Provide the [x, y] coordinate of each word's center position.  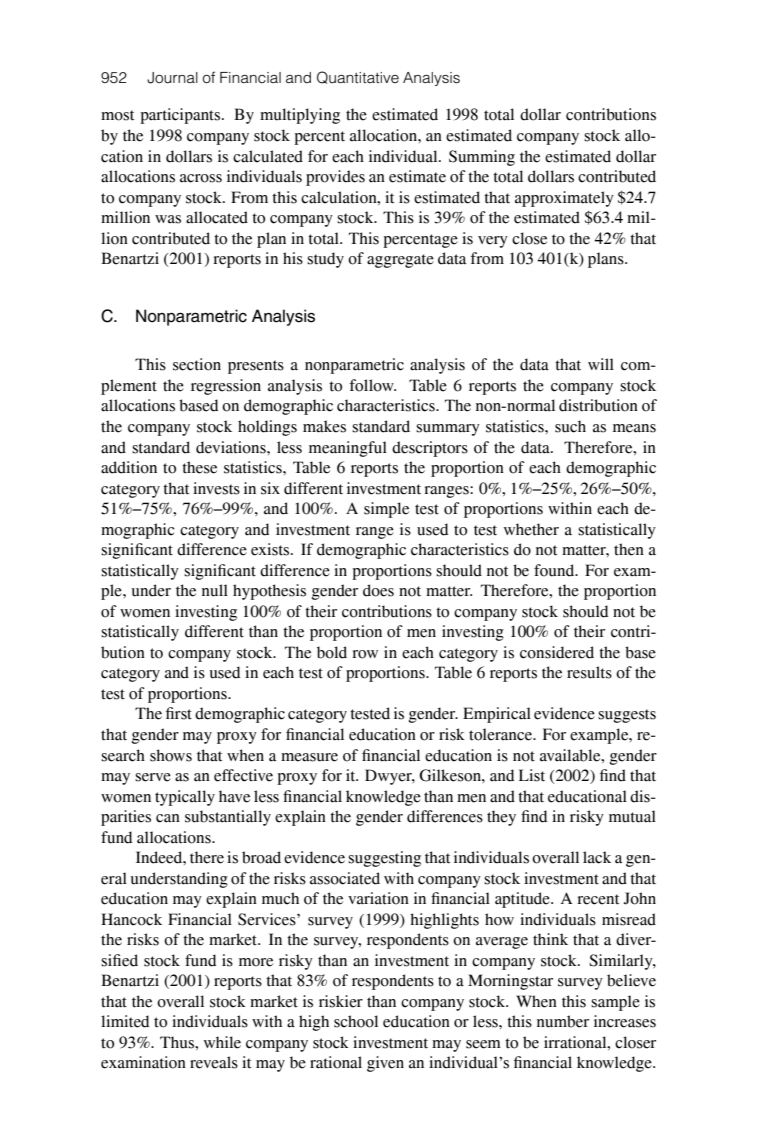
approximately [564, 199]
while [222, 1042]
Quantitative [358, 77]
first [179, 713]
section [197, 364]
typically [185, 798]
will [601, 364]
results [589, 672]
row [365, 654]
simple [386, 510]
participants [181, 116]
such [570, 426]
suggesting [384, 859]
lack [597, 857]
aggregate [400, 261]
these [199, 467]
